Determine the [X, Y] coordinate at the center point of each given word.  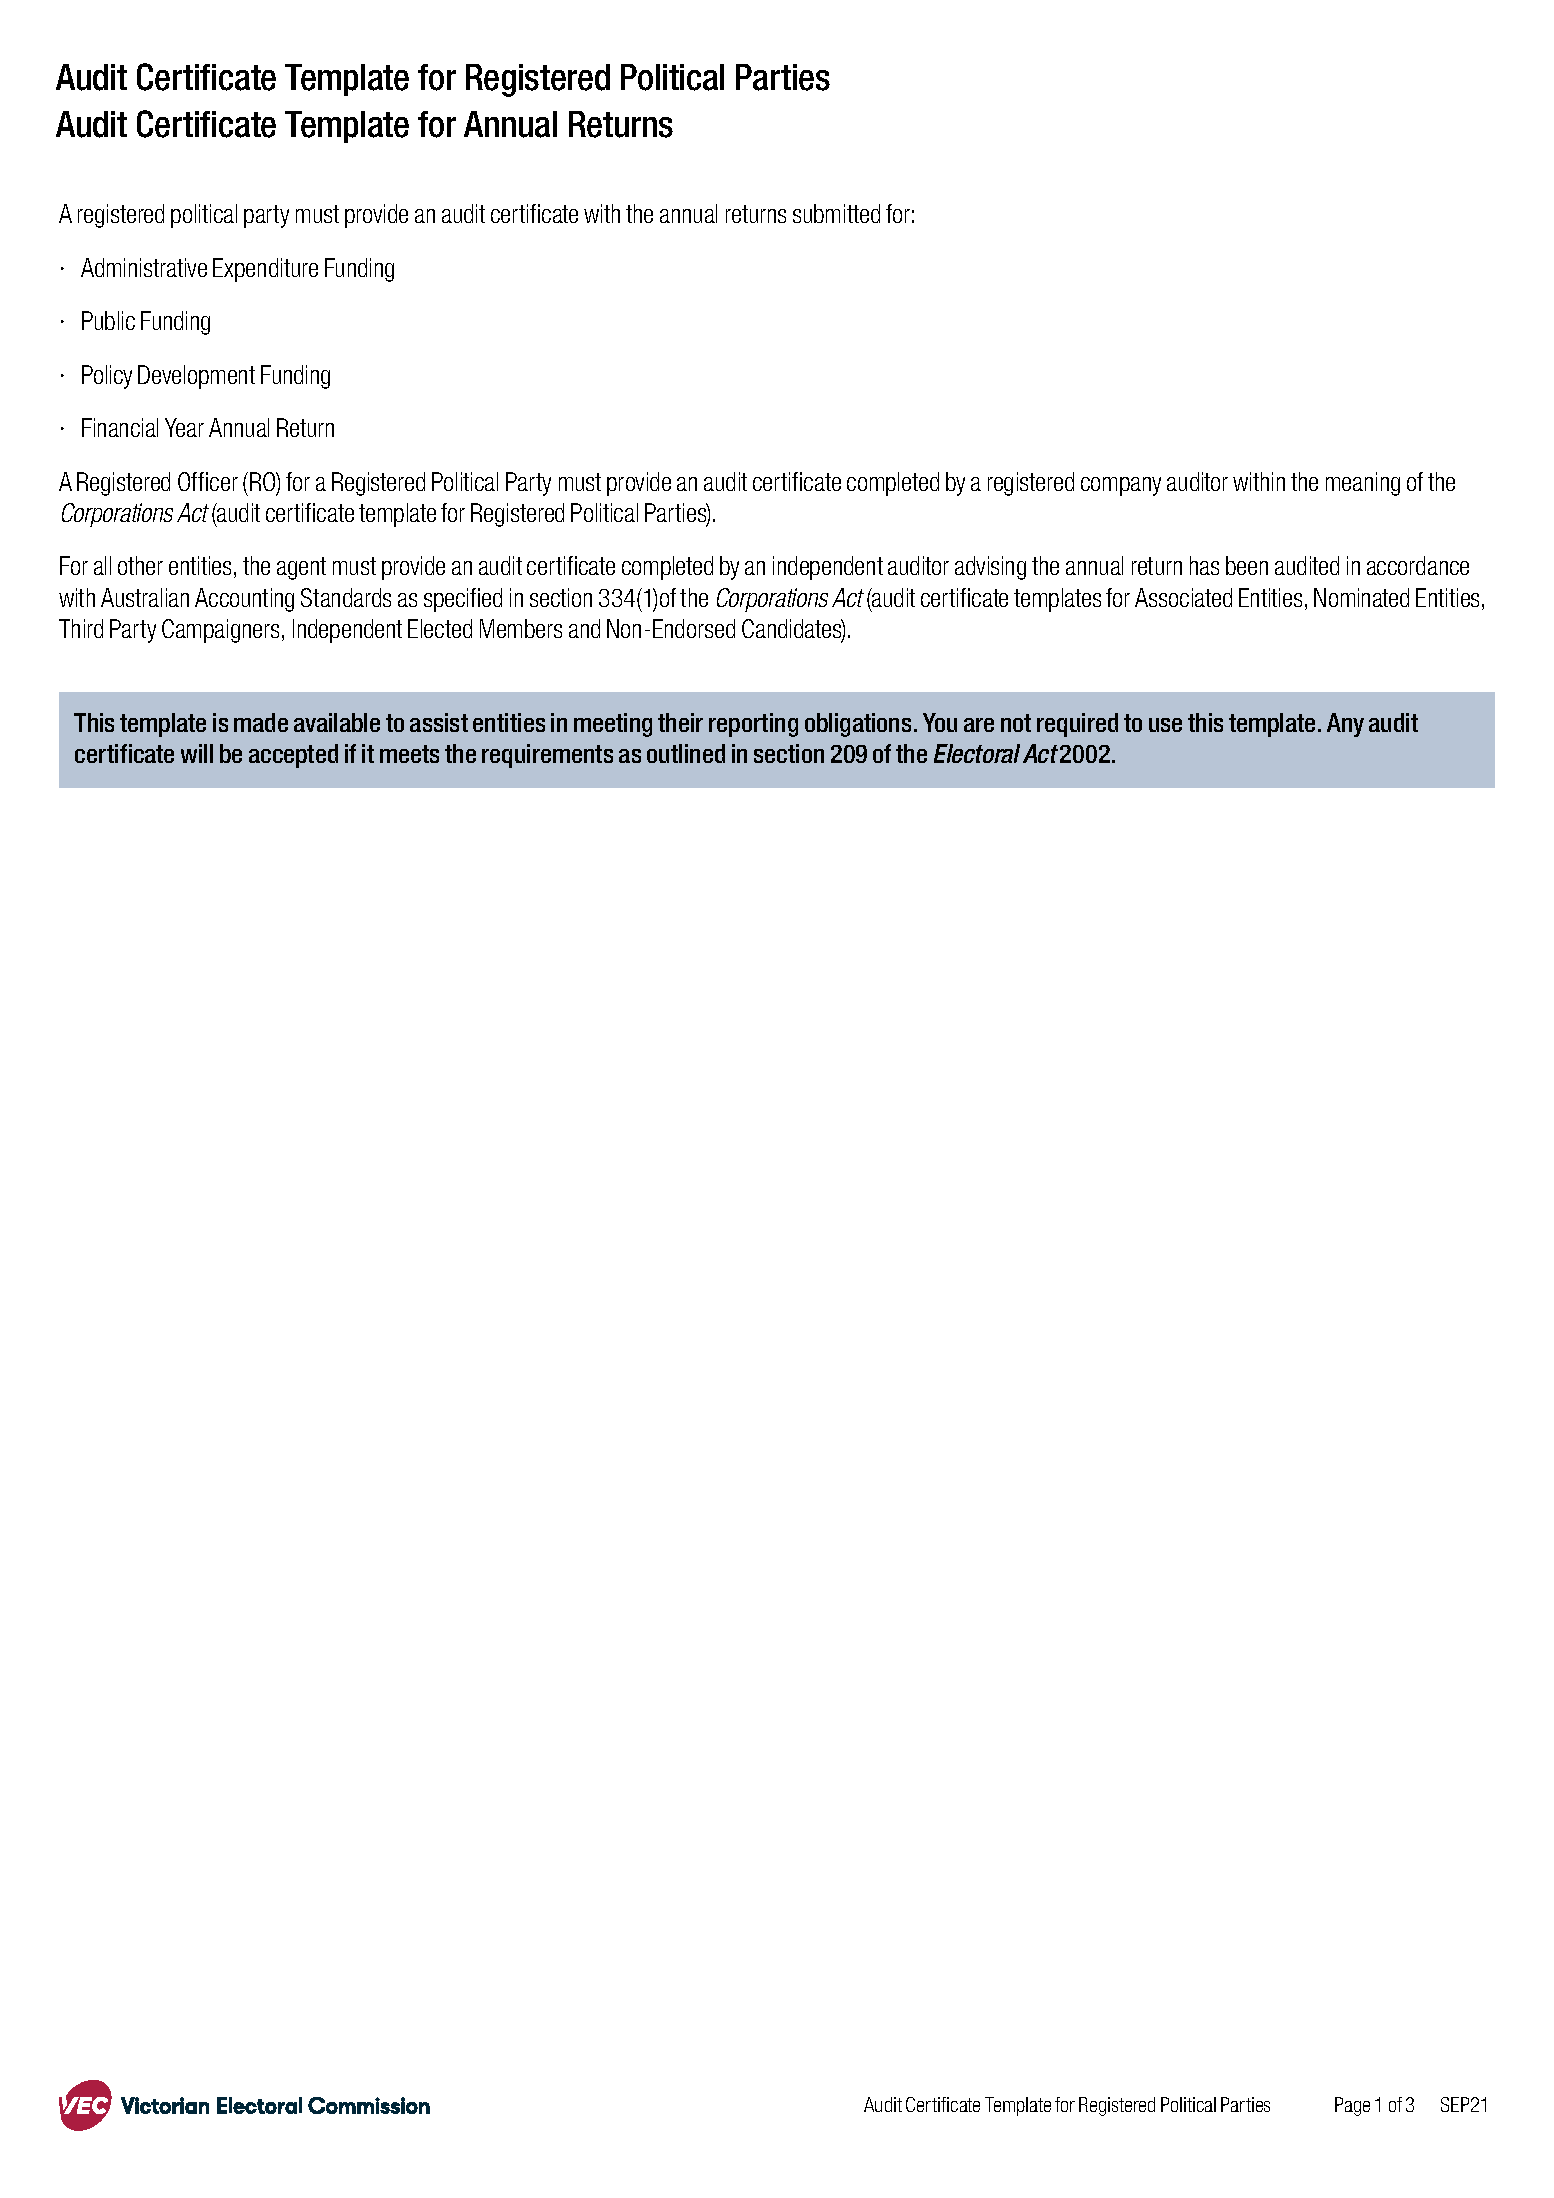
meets [409, 754]
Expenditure [265, 270]
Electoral [977, 753]
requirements [547, 756]
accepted [293, 756]
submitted [836, 213]
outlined [686, 753]
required [1077, 725]
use [1165, 725]
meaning [1363, 484]
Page [1352, 2106]
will [197, 753]
